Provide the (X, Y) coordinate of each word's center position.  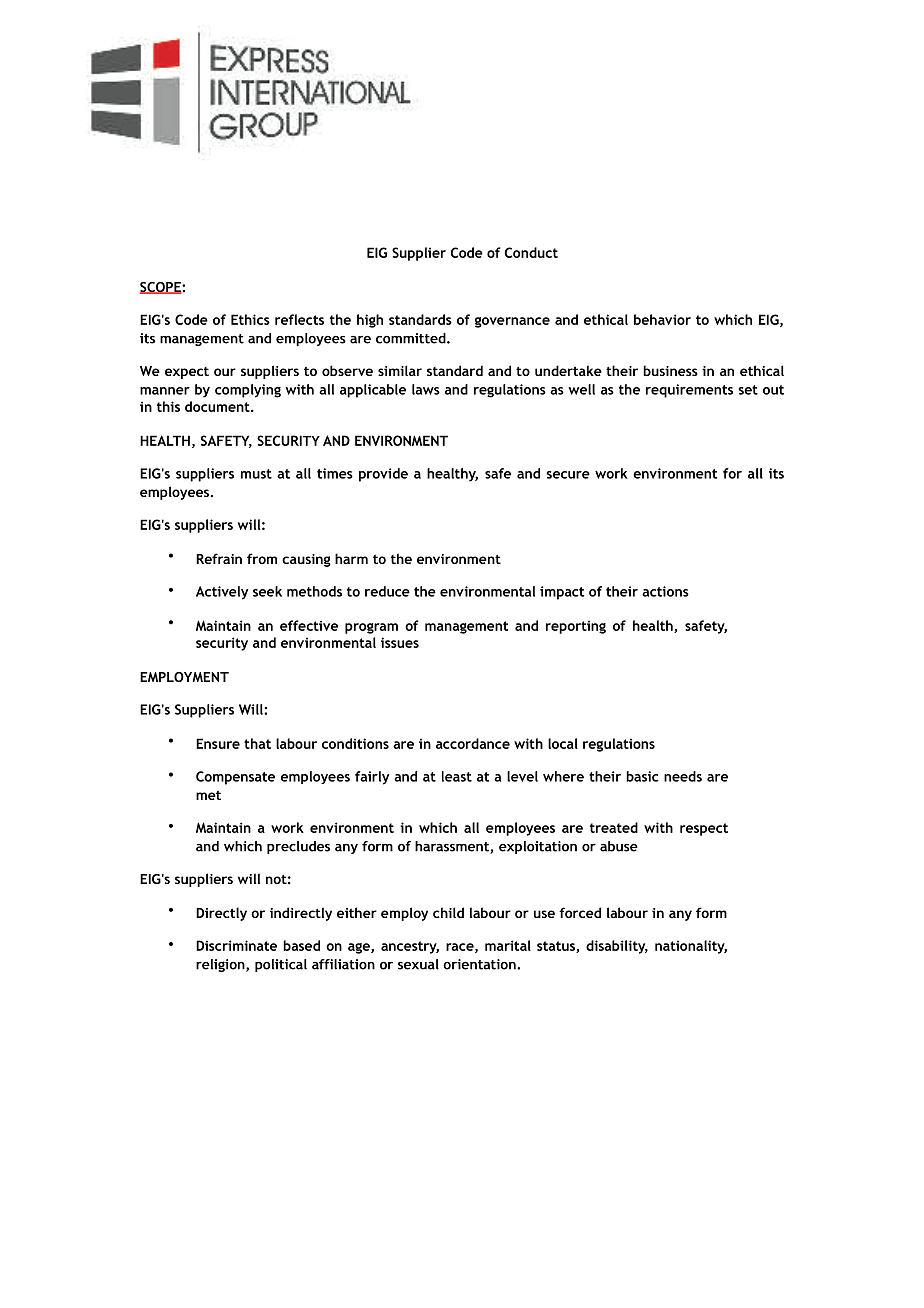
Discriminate (236, 945)
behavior (662, 319)
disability (617, 947)
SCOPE (161, 288)
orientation (480, 964)
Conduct (531, 252)
